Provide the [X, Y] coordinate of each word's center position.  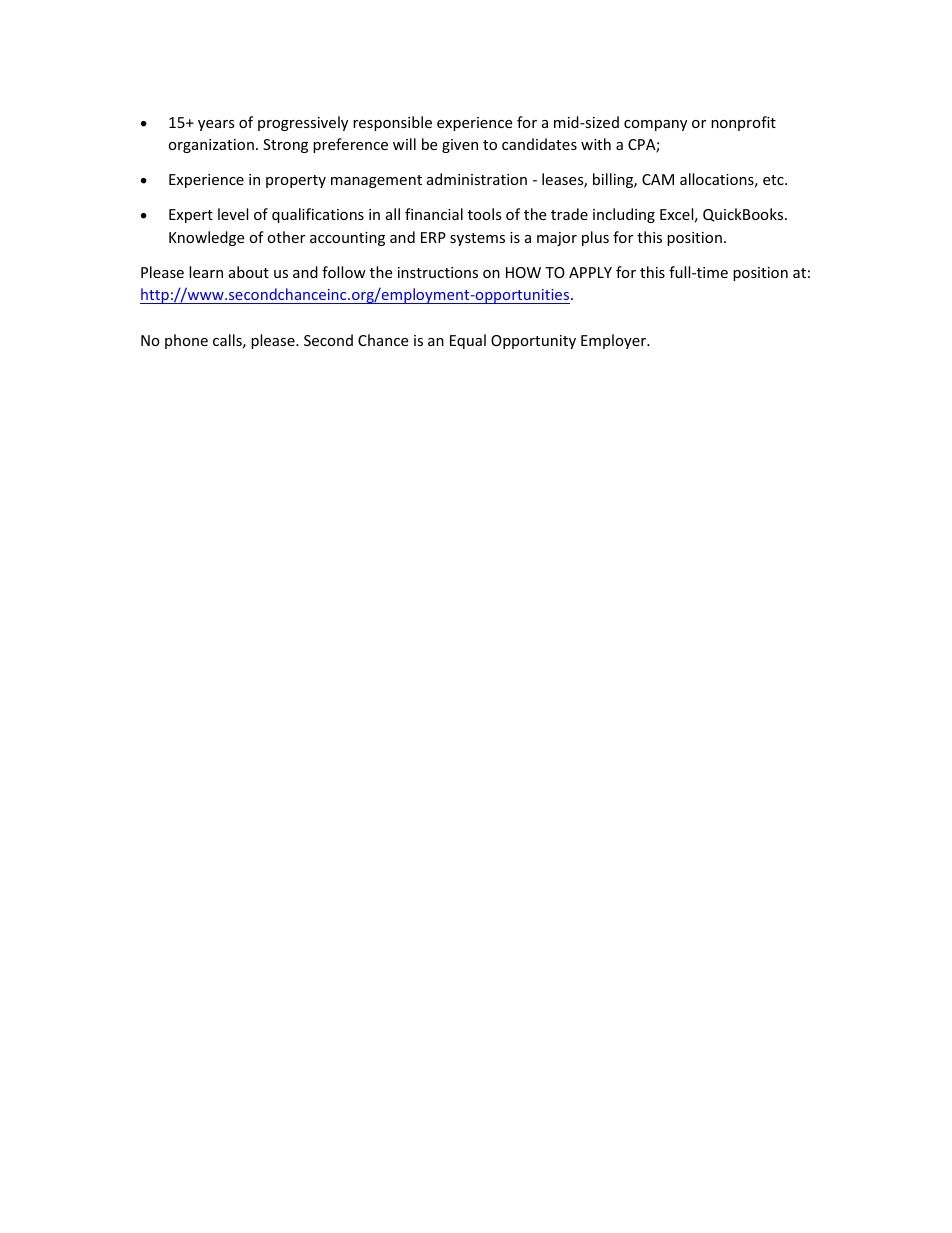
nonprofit [743, 123]
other [286, 237]
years [216, 125]
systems [477, 239]
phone [186, 341]
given [460, 146]
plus [595, 238]
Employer [615, 341]
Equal [468, 341]
